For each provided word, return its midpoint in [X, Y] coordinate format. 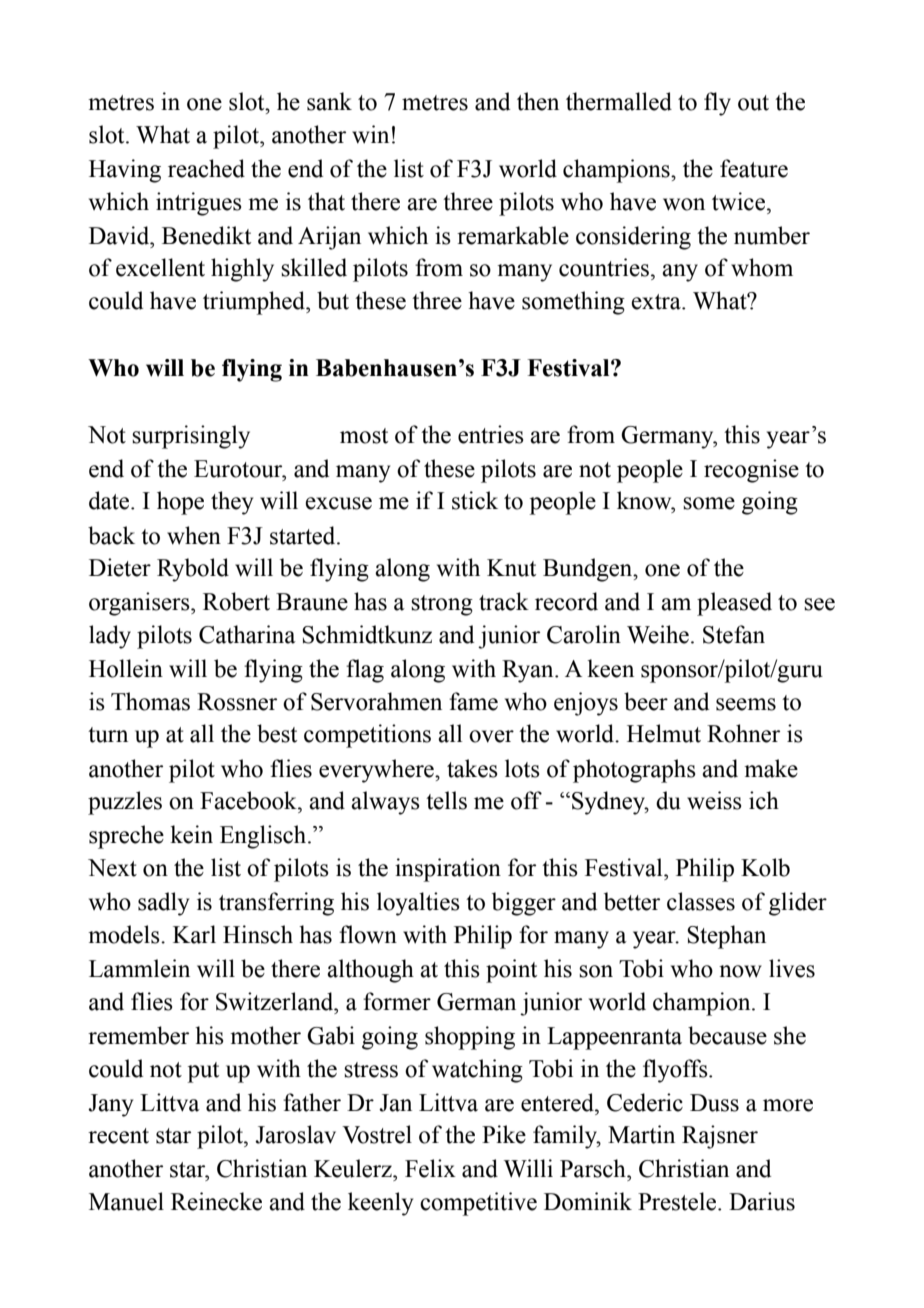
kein [191, 834]
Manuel [126, 1201]
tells [446, 800]
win [370, 134]
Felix [430, 1168]
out [753, 103]
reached [206, 168]
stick [475, 500]
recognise [751, 471]
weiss [714, 800]
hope [180, 503]
